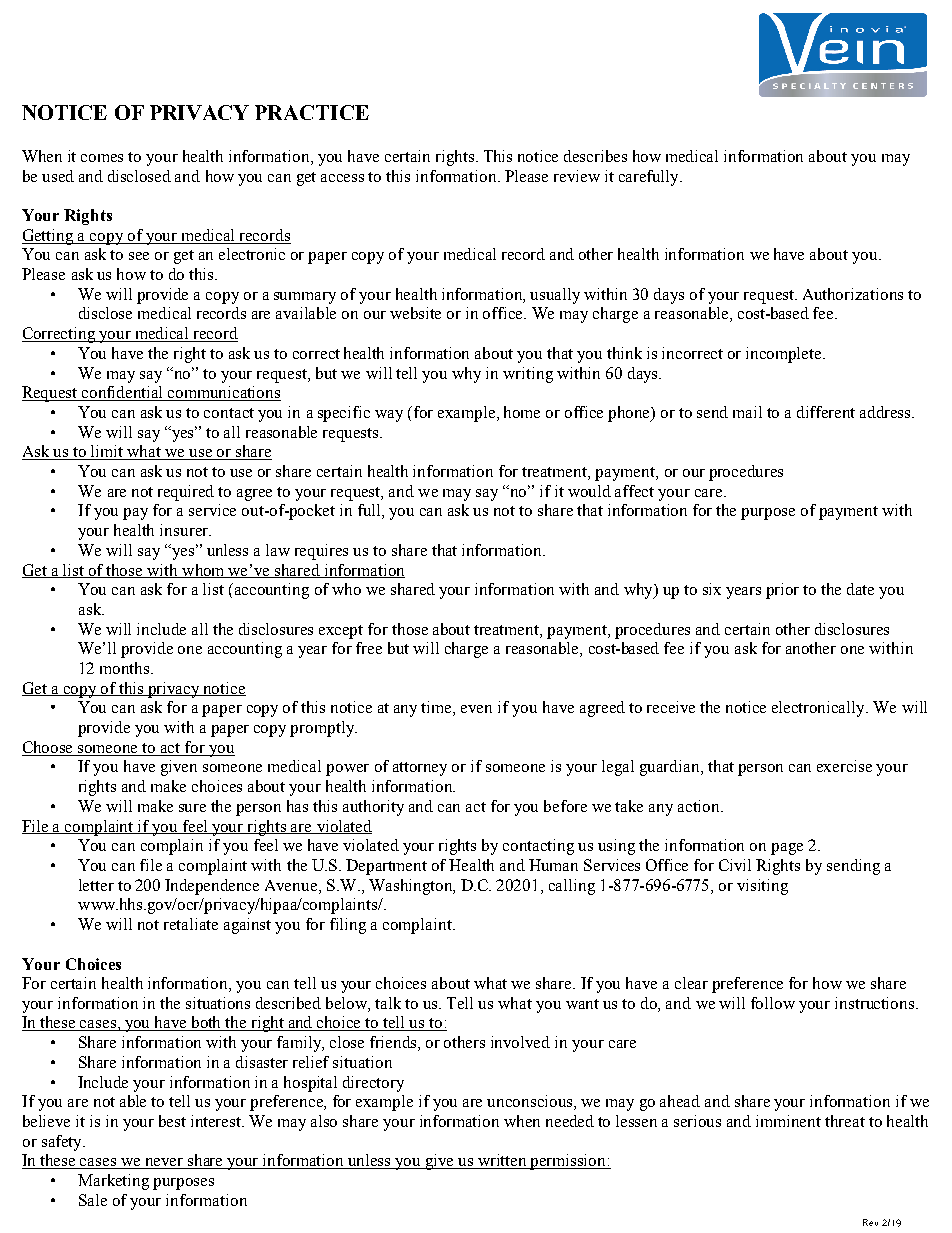  What do you see at coordinates (164, 1163) in the screenshot?
I see `never` at bounding box center [164, 1163].
